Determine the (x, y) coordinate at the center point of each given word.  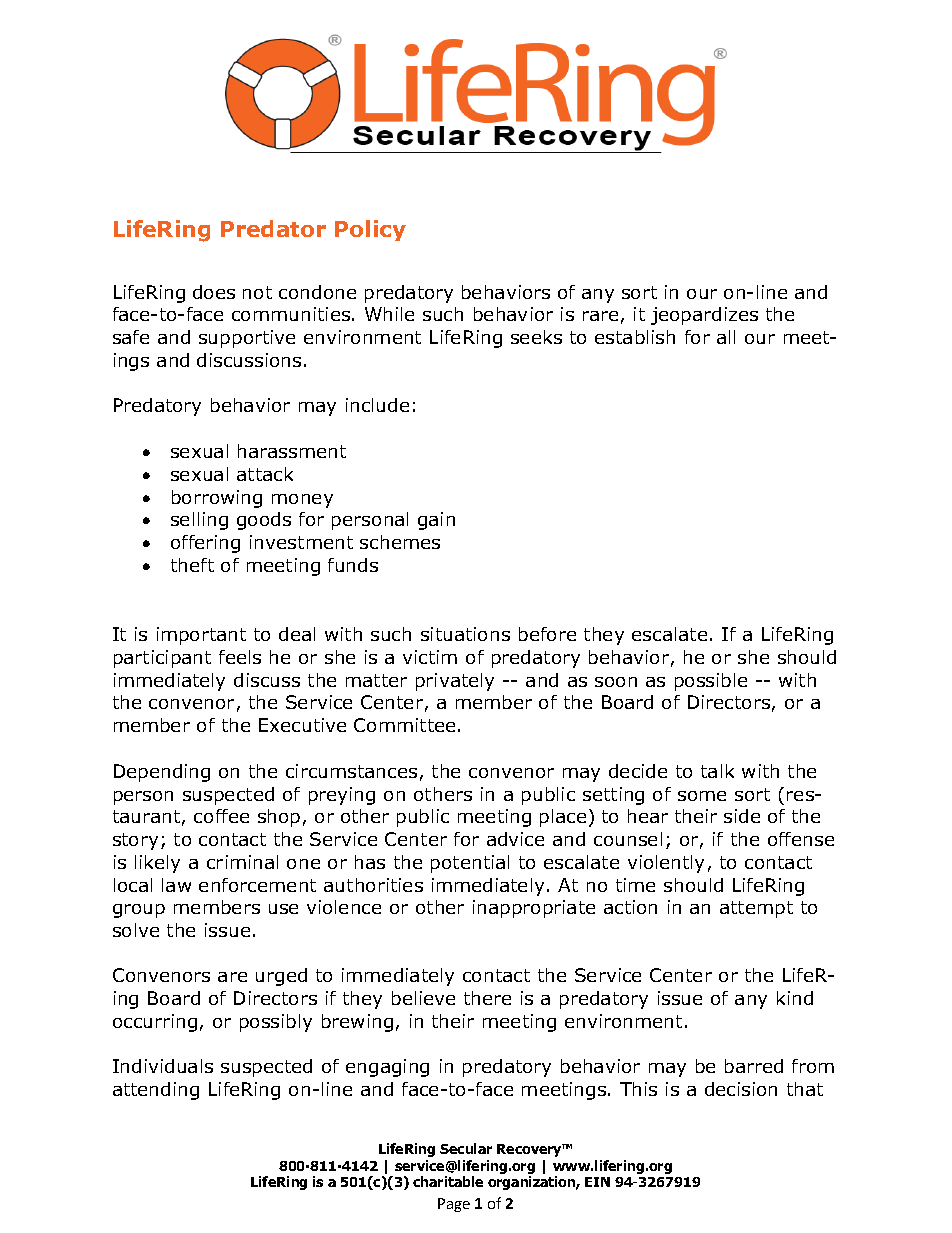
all (726, 337)
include (377, 405)
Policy (370, 230)
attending (156, 1091)
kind (795, 998)
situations (465, 634)
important (201, 636)
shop (279, 818)
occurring (155, 1023)
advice (515, 839)
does (214, 292)
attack (265, 474)
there (487, 998)
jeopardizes (704, 316)
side (742, 816)
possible (711, 682)
